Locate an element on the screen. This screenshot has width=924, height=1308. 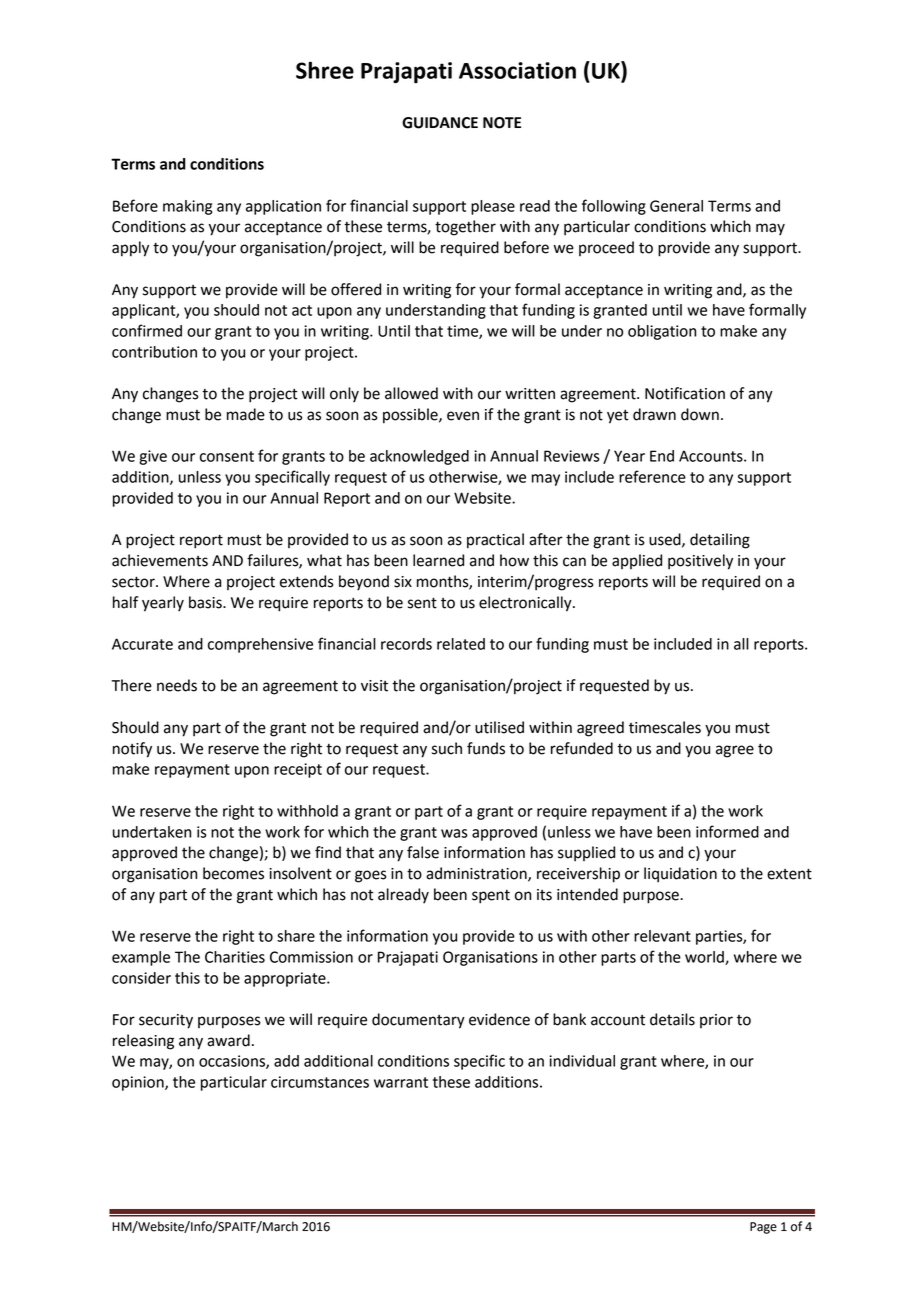
acknowledged is located at coordinates (419, 457).
